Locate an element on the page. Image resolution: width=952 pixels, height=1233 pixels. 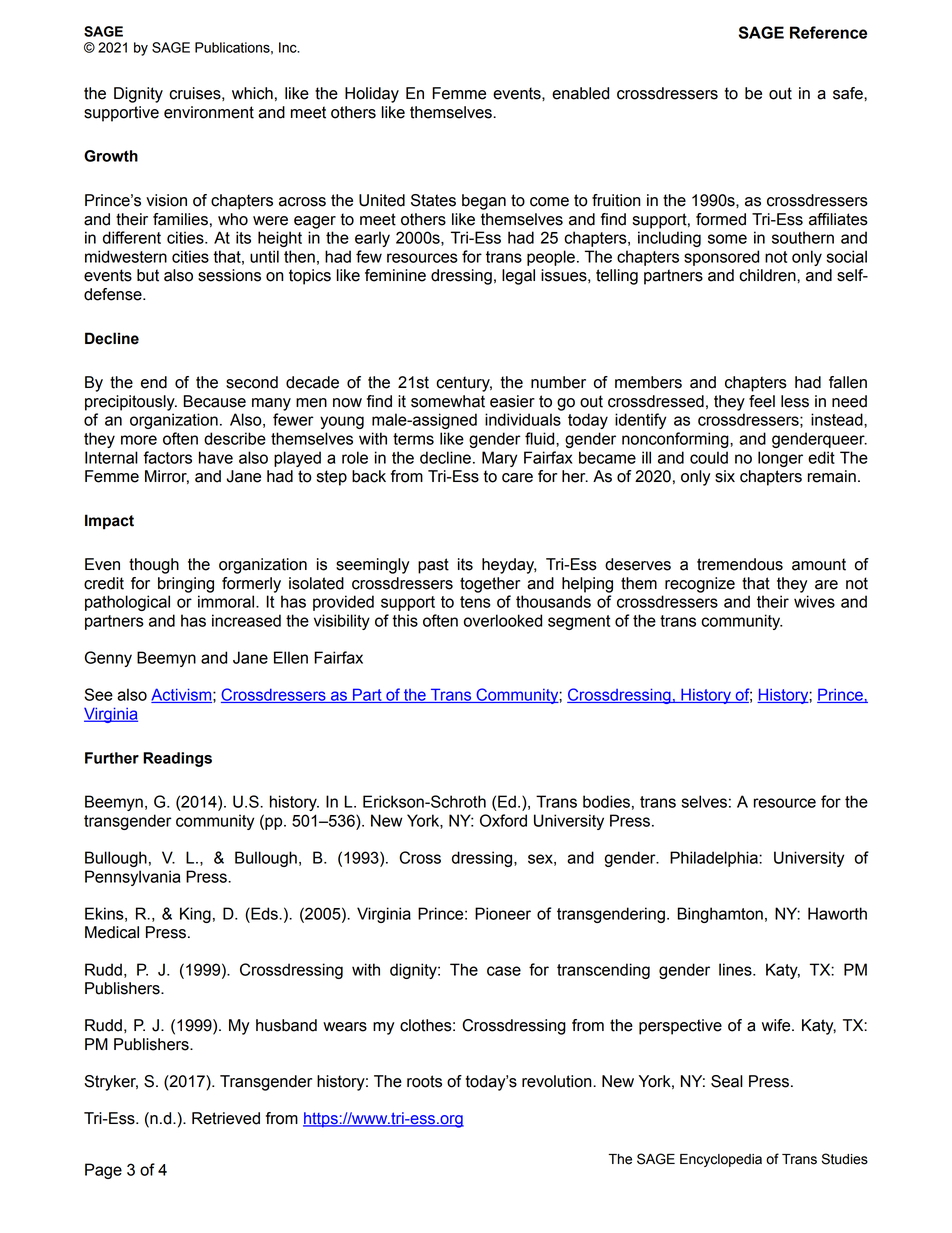
Reference is located at coordinates (828, 32).
